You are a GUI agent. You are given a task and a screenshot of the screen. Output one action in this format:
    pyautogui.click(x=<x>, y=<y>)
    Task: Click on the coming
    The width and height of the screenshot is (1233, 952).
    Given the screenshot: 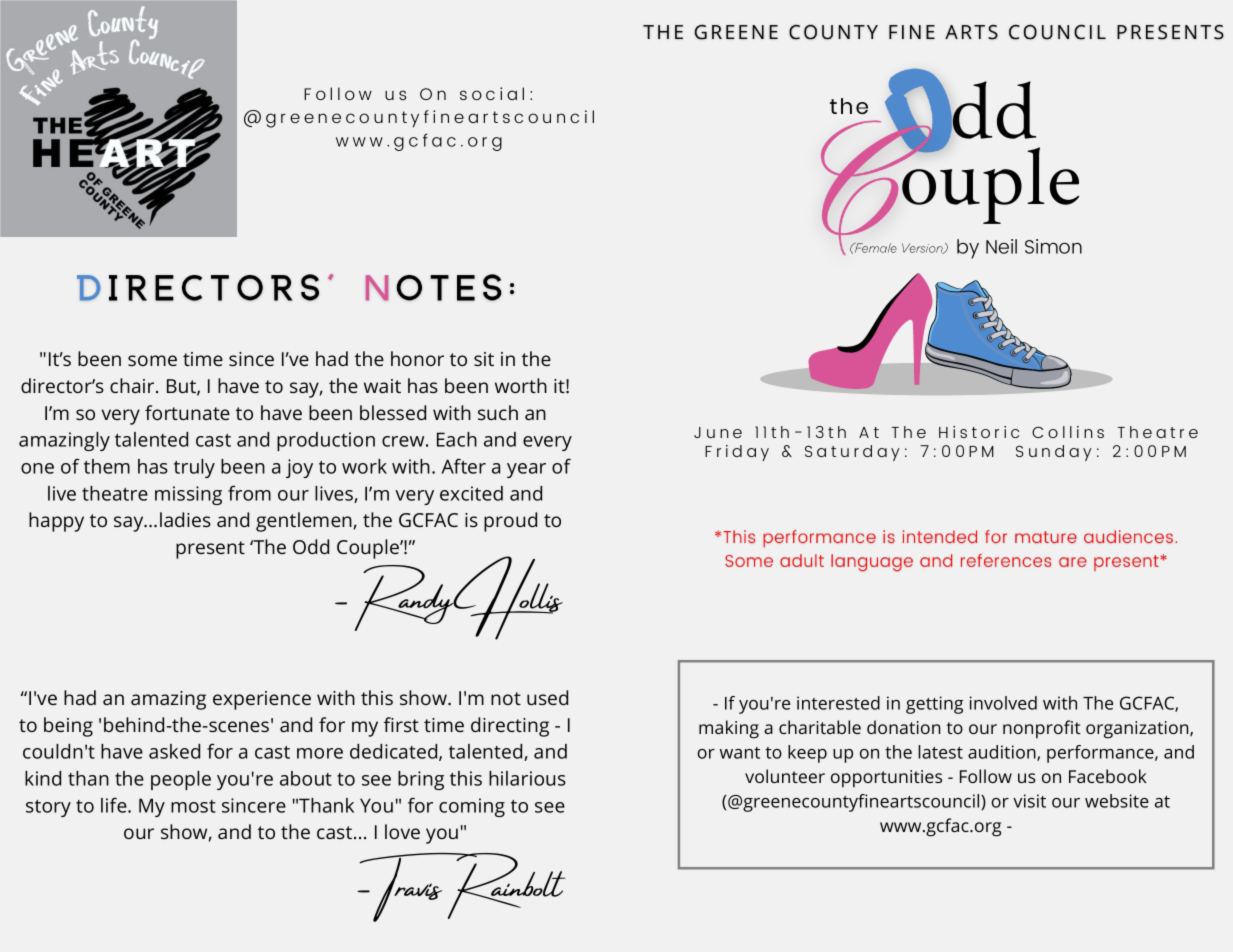 What is the action you would take?
    pyautogui.click(x=472, y=807)
